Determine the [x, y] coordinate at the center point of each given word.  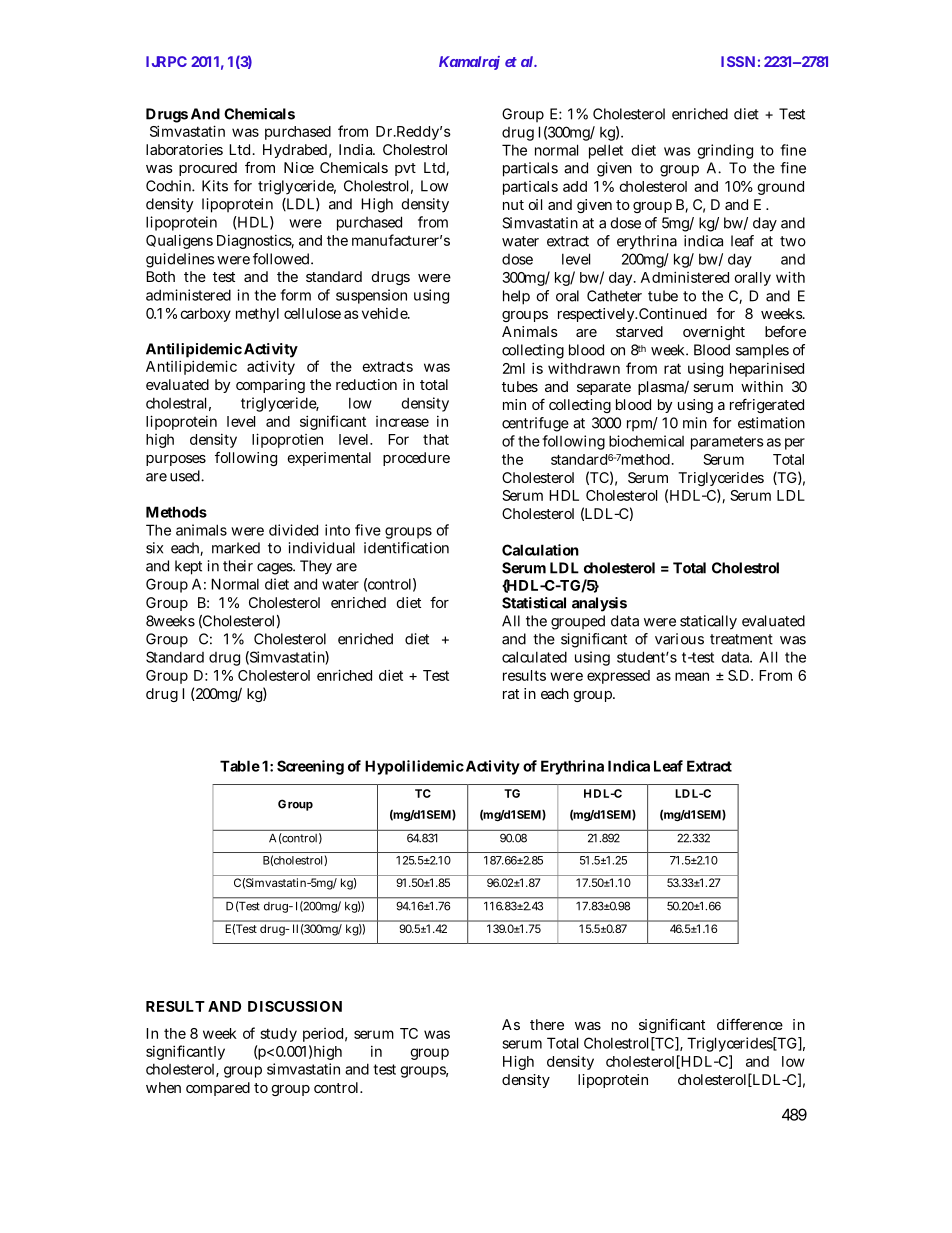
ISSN [738, 61]
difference [750, 1024]
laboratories [184, 149]
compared [218, 1089]
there [547, 1024]
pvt [405, 169]
